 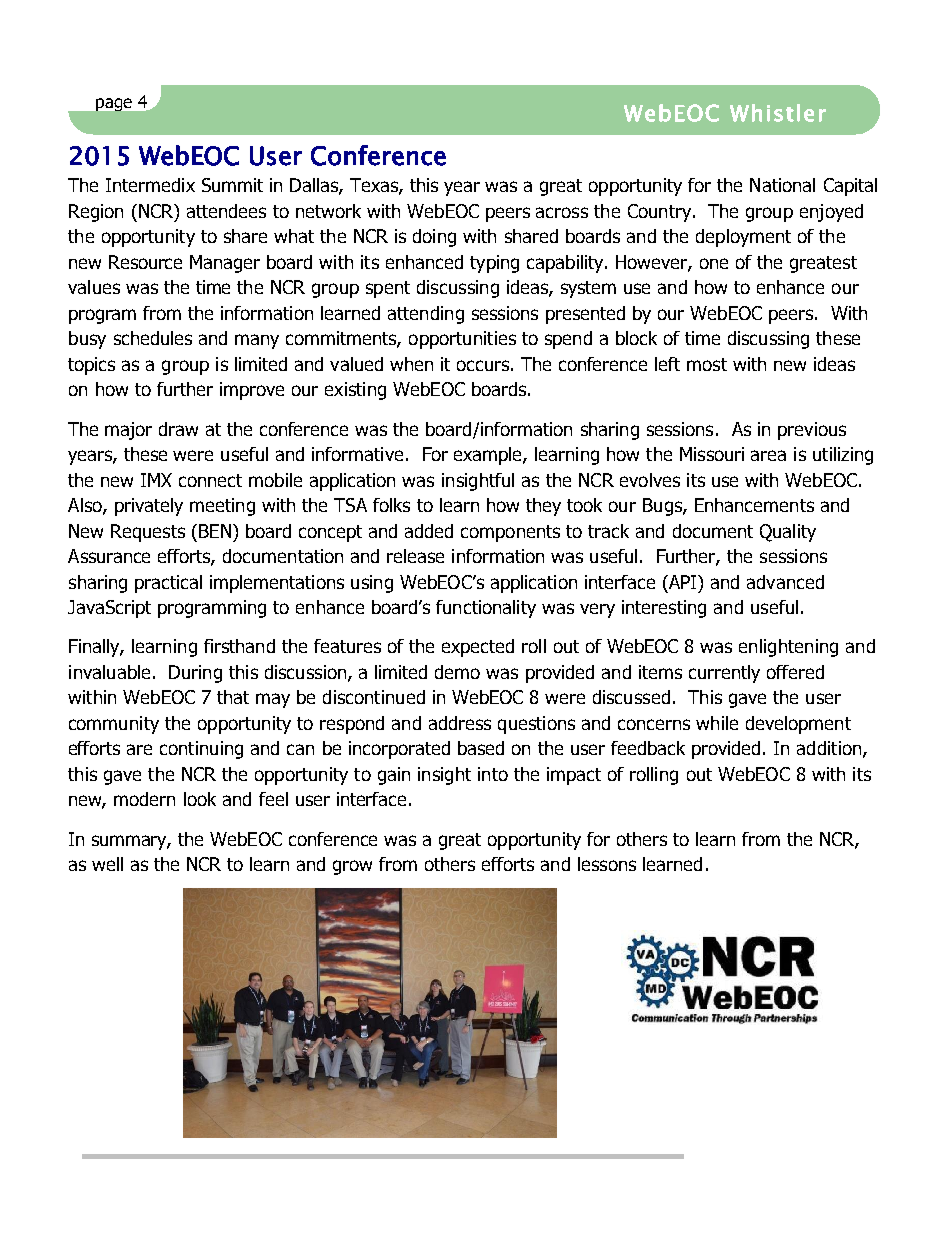 I want to click on IMX, so click(x=156, y=480).
